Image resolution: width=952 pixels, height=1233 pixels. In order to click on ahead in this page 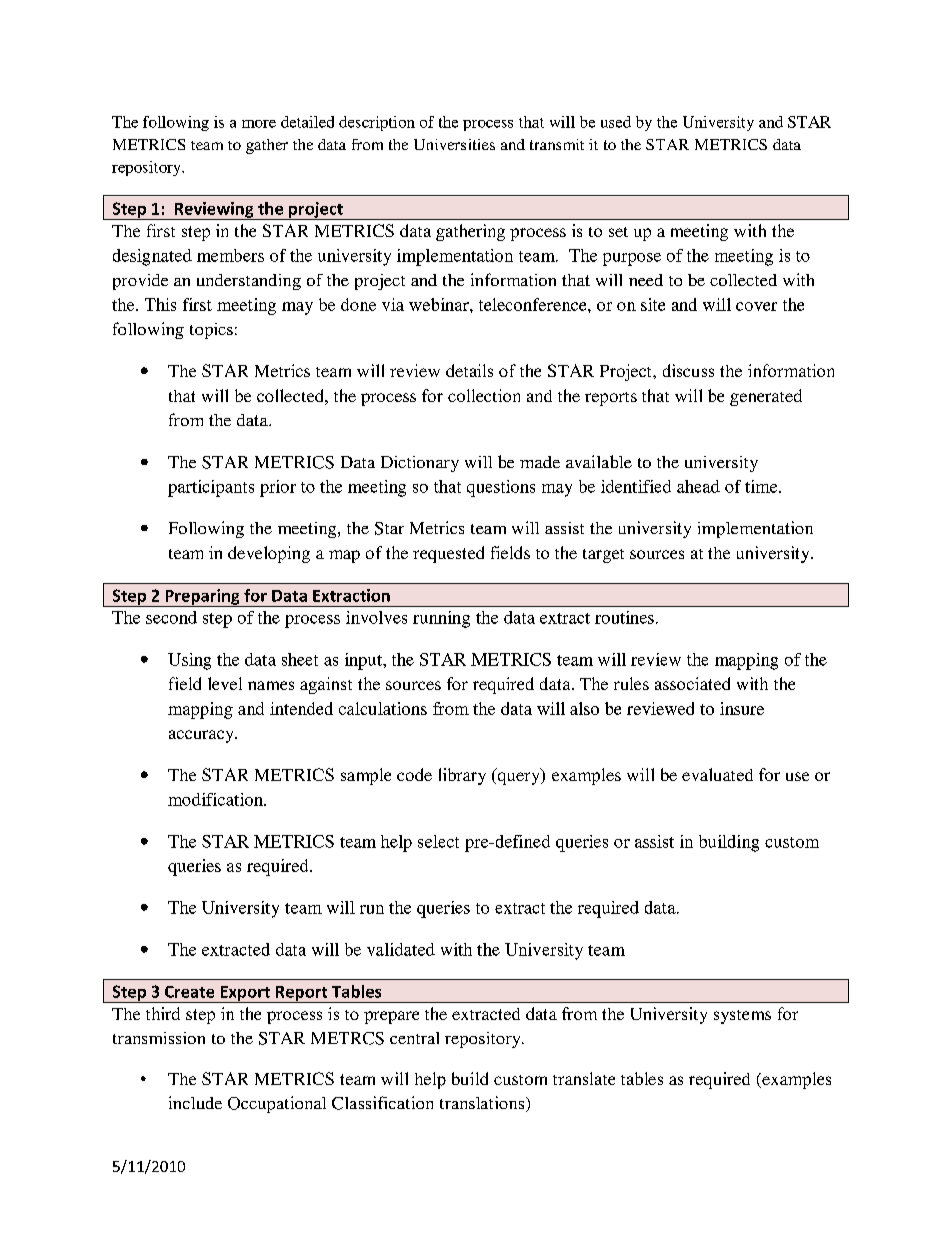, I will do `click(698, 486)`.
